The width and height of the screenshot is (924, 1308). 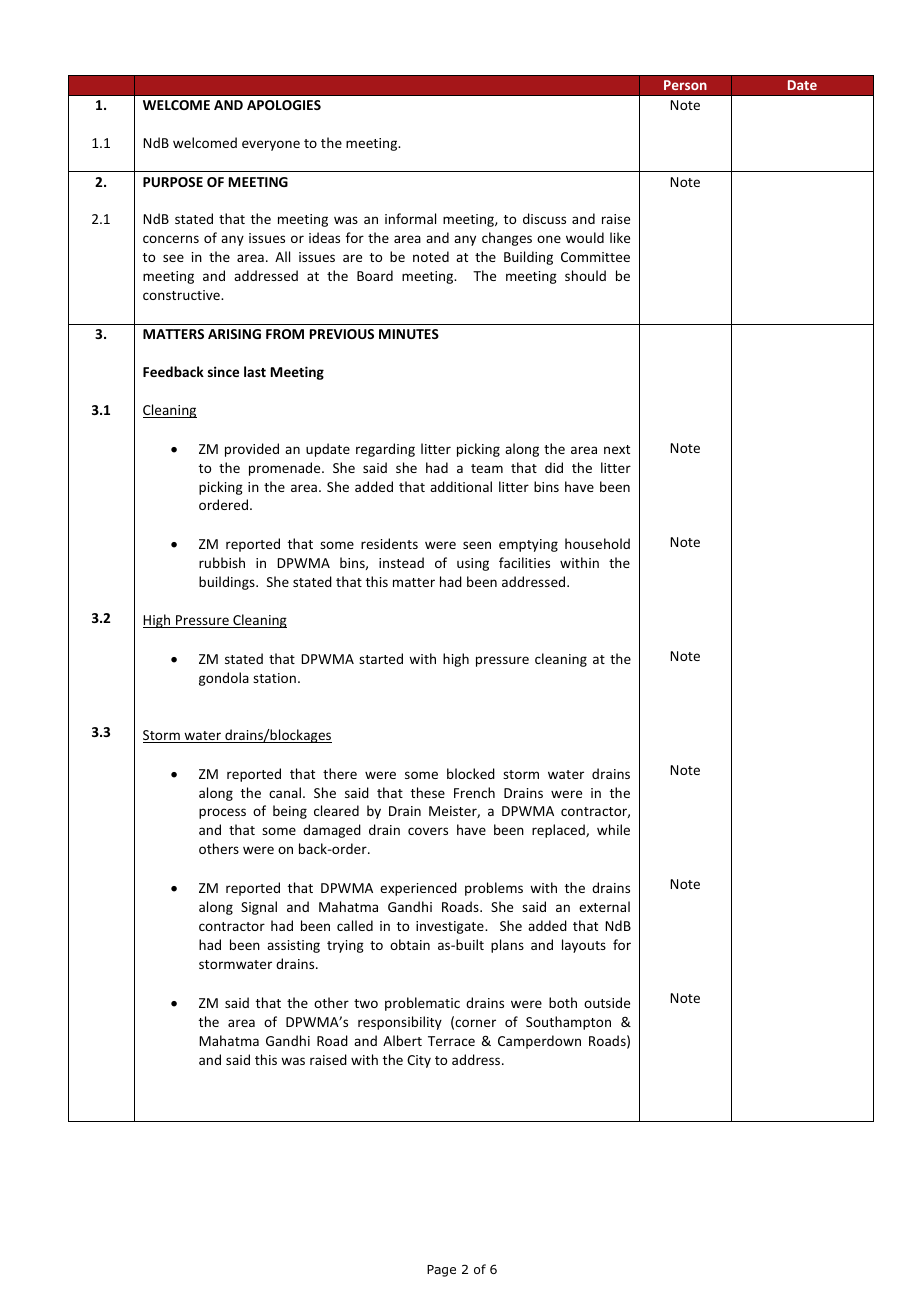 I want to click on everyone, so click(x=271, y=145).
